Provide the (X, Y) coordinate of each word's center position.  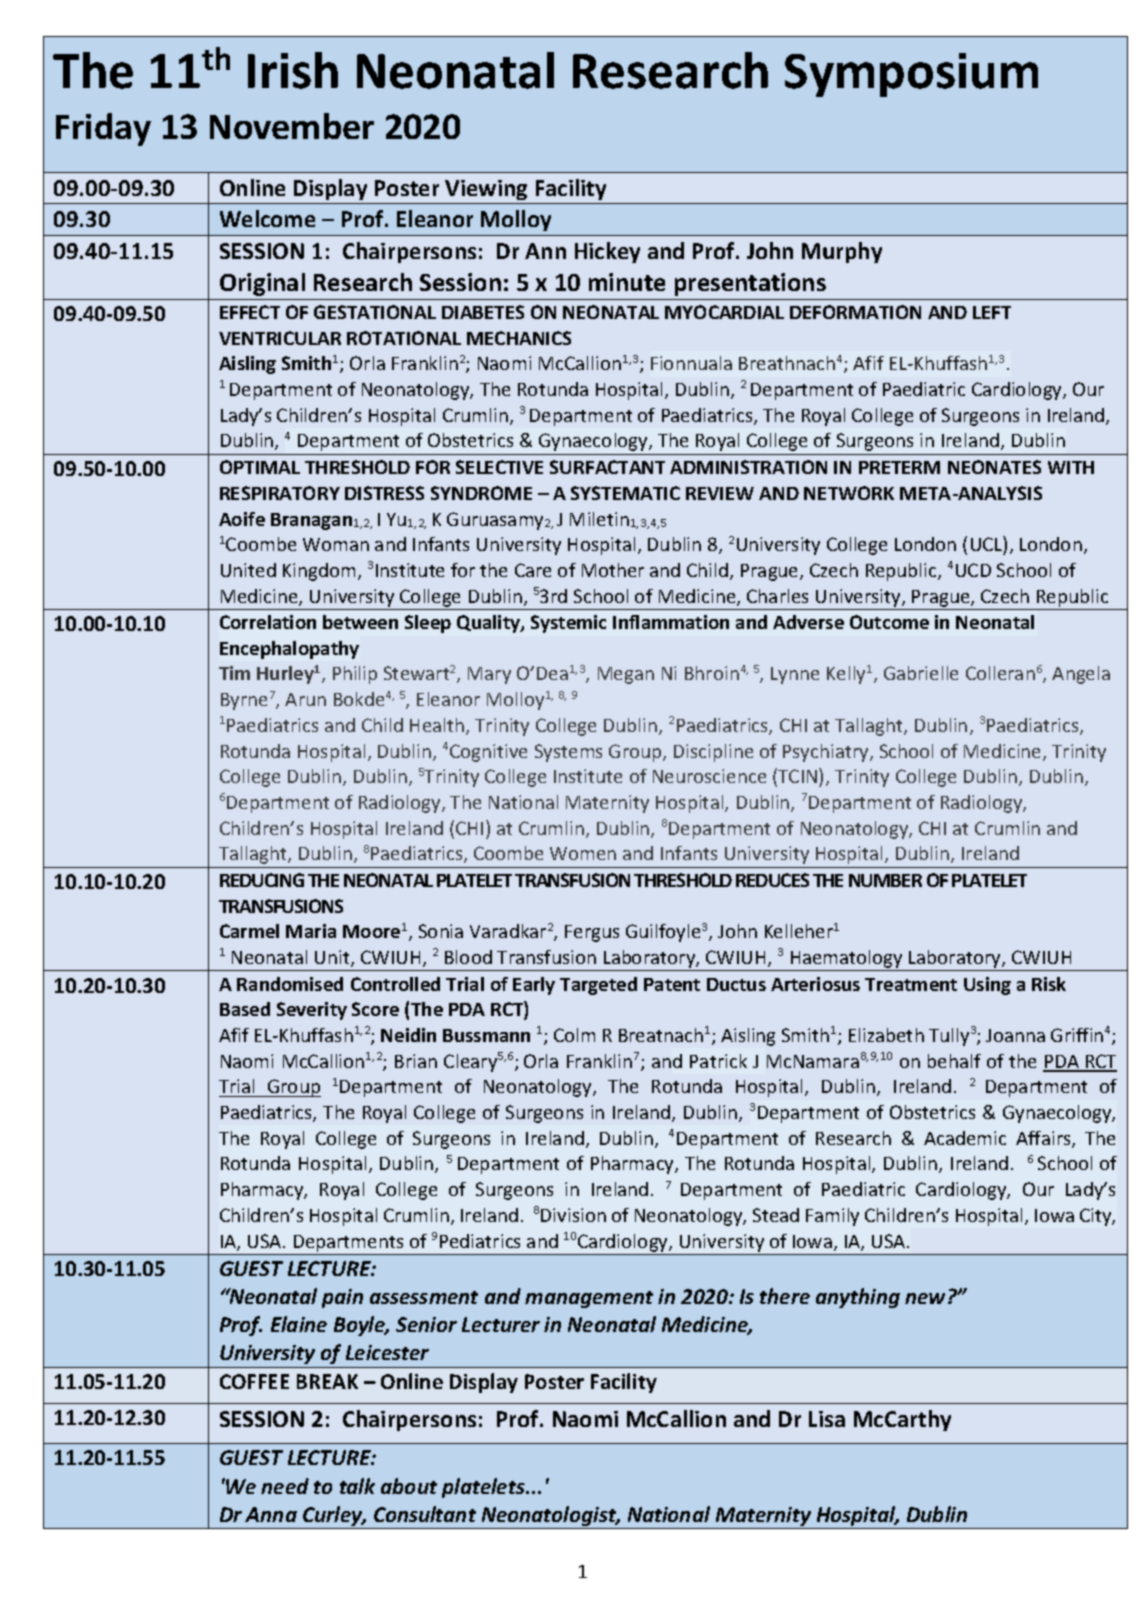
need (285, 1486)
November (292, 126)
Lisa (827, 1419)
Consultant (425, 1514)
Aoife (242, 519)
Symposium (911, 75)
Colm (574, 1035)
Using (987, 986)
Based (245, 1009)
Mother (613, 570)
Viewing (487, 192)
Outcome (889, 622)
